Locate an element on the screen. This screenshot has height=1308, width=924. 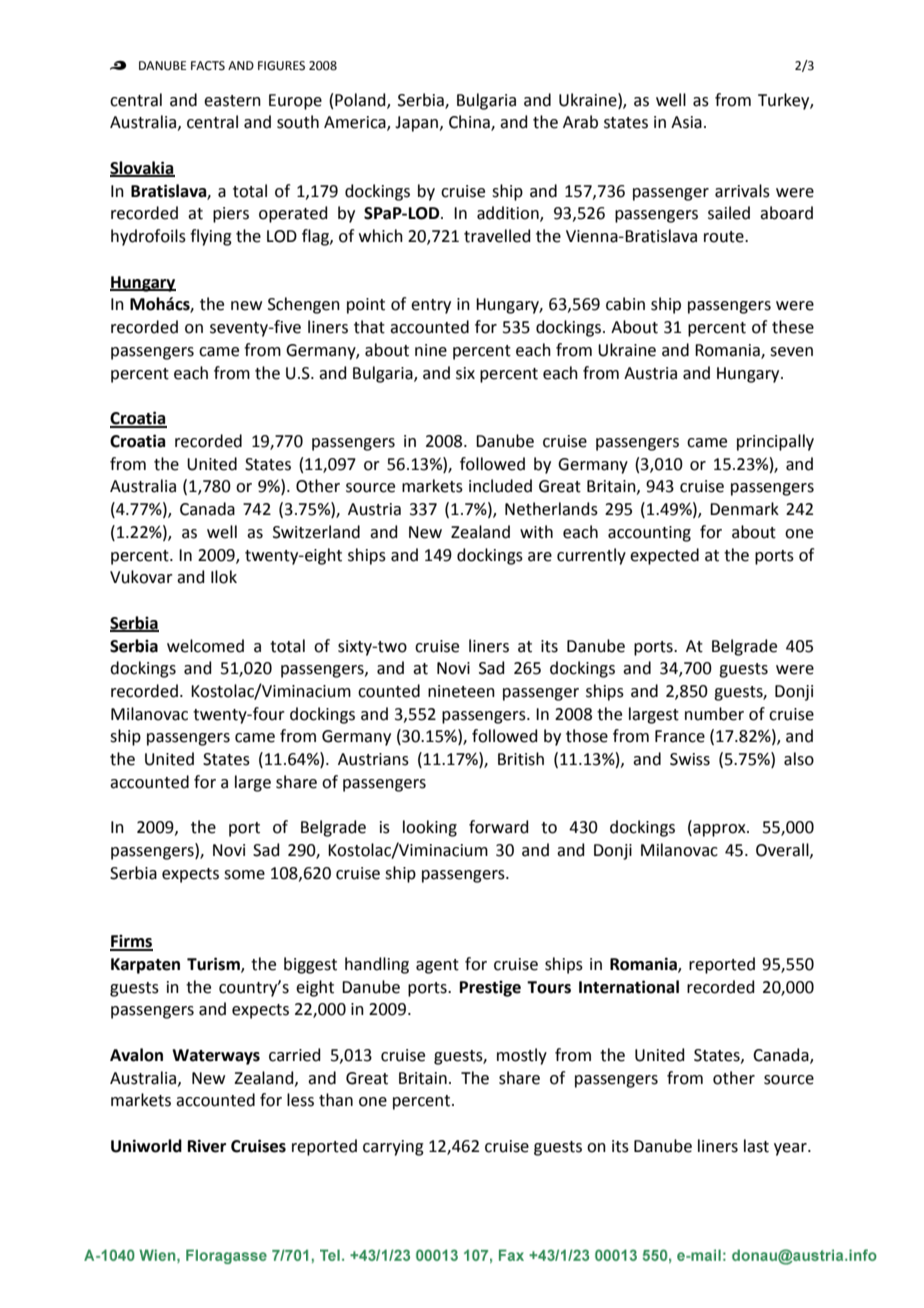
carrying is located at coordinates (393, 1148).
